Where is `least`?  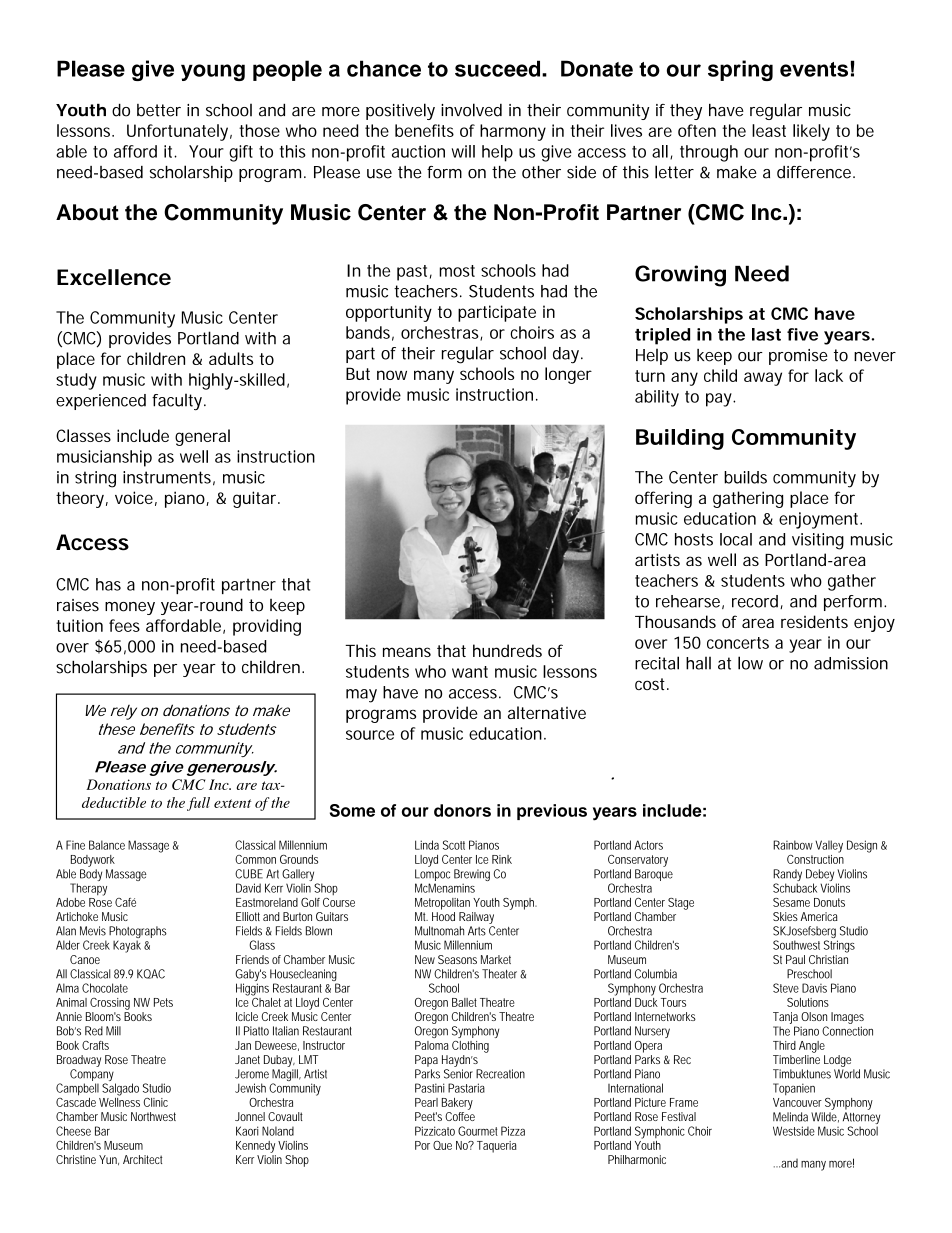
least is located at coordinates (769, 130).
